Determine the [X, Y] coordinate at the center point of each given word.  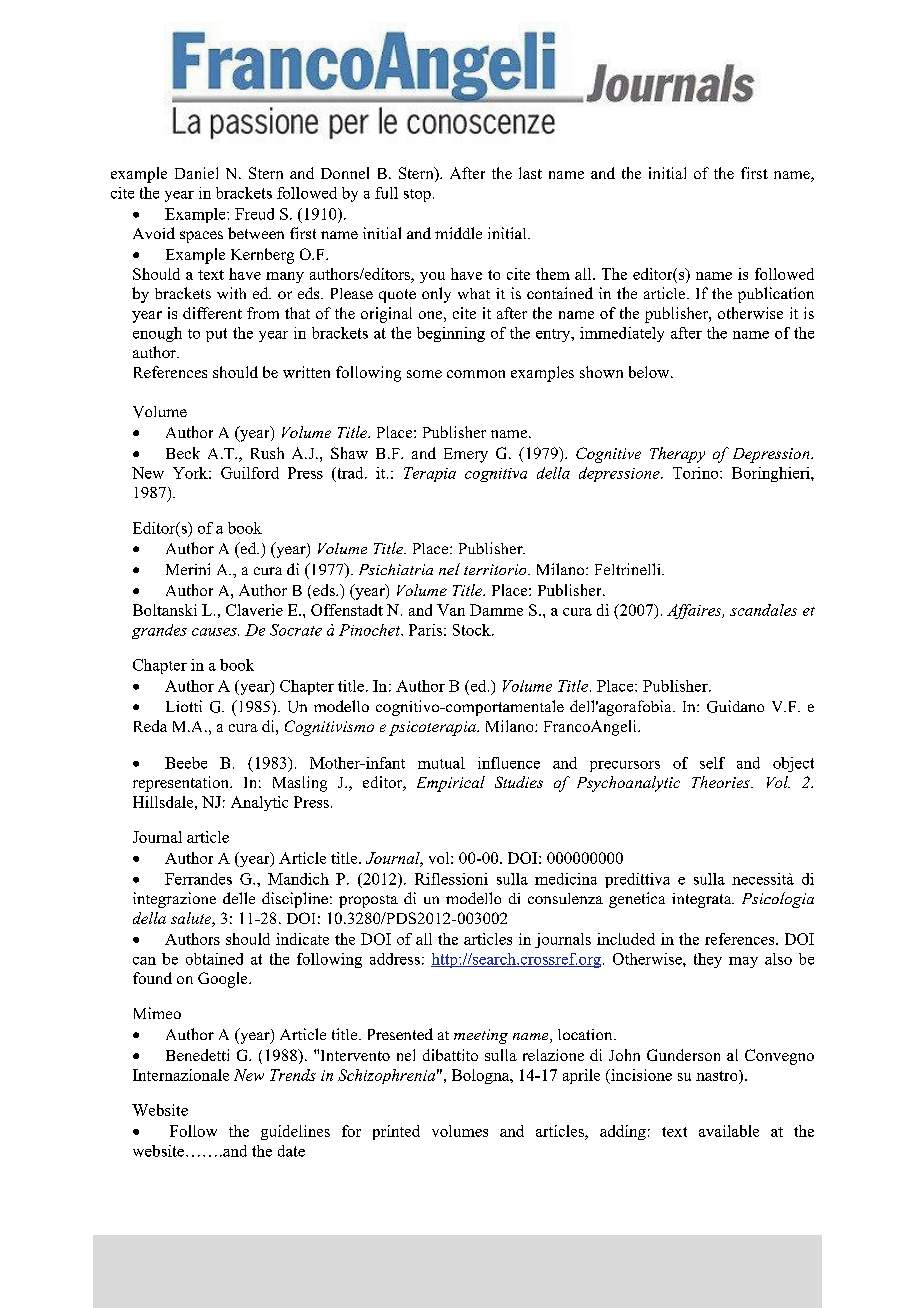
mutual [441, 763]
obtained [214, 959]
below [650, 372]
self [712, 763]
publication [776, 295]
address [395, 959]
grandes [159, 631]
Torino [697, 473]
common [476, 374]
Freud [254, 214]
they [708, 960]
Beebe [186, 763]
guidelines [295, 1132]
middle [458, 233]
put [216, 335]
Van [451, 610]
